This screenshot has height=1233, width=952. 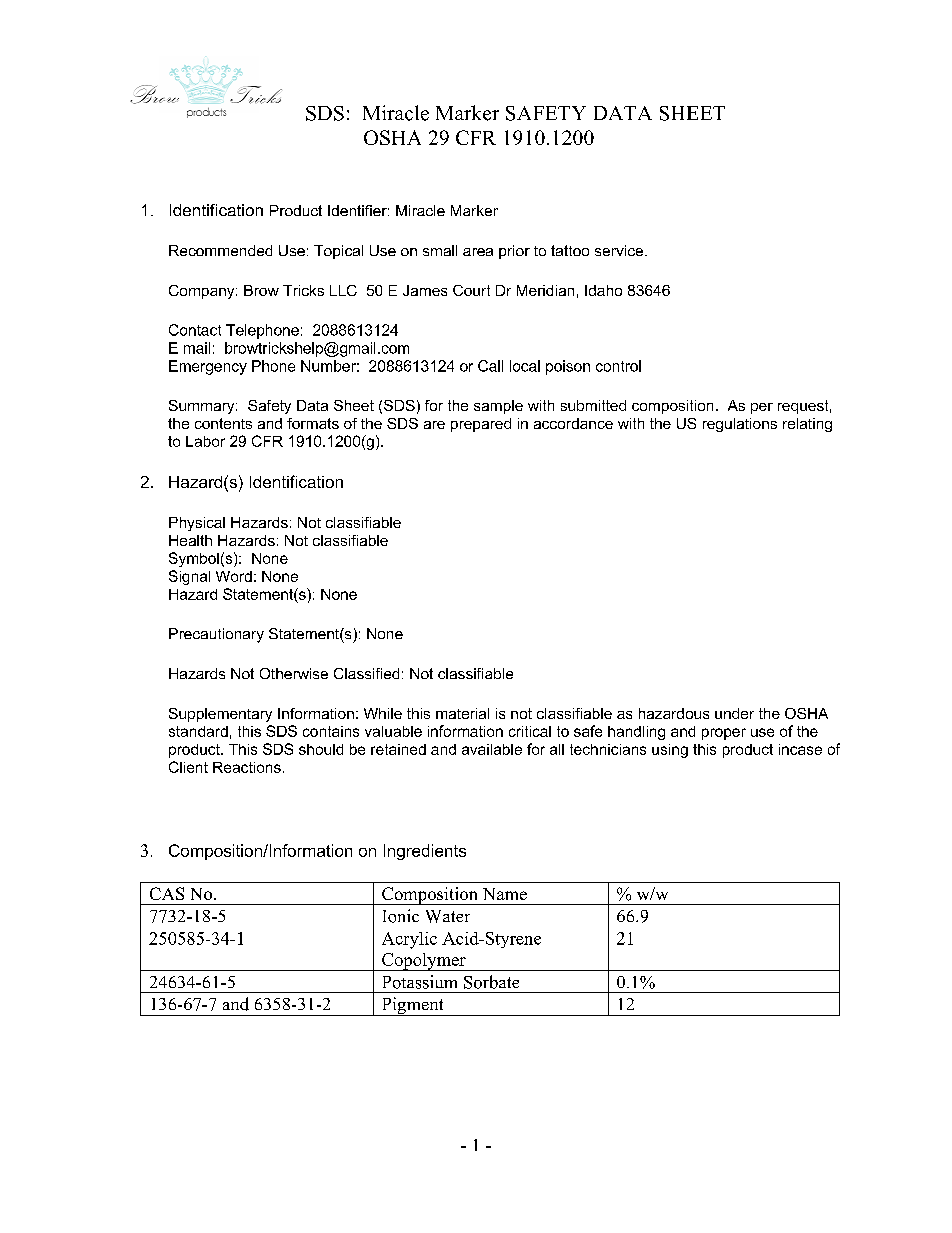 I want to click on under, so click(x=734, y=713).
